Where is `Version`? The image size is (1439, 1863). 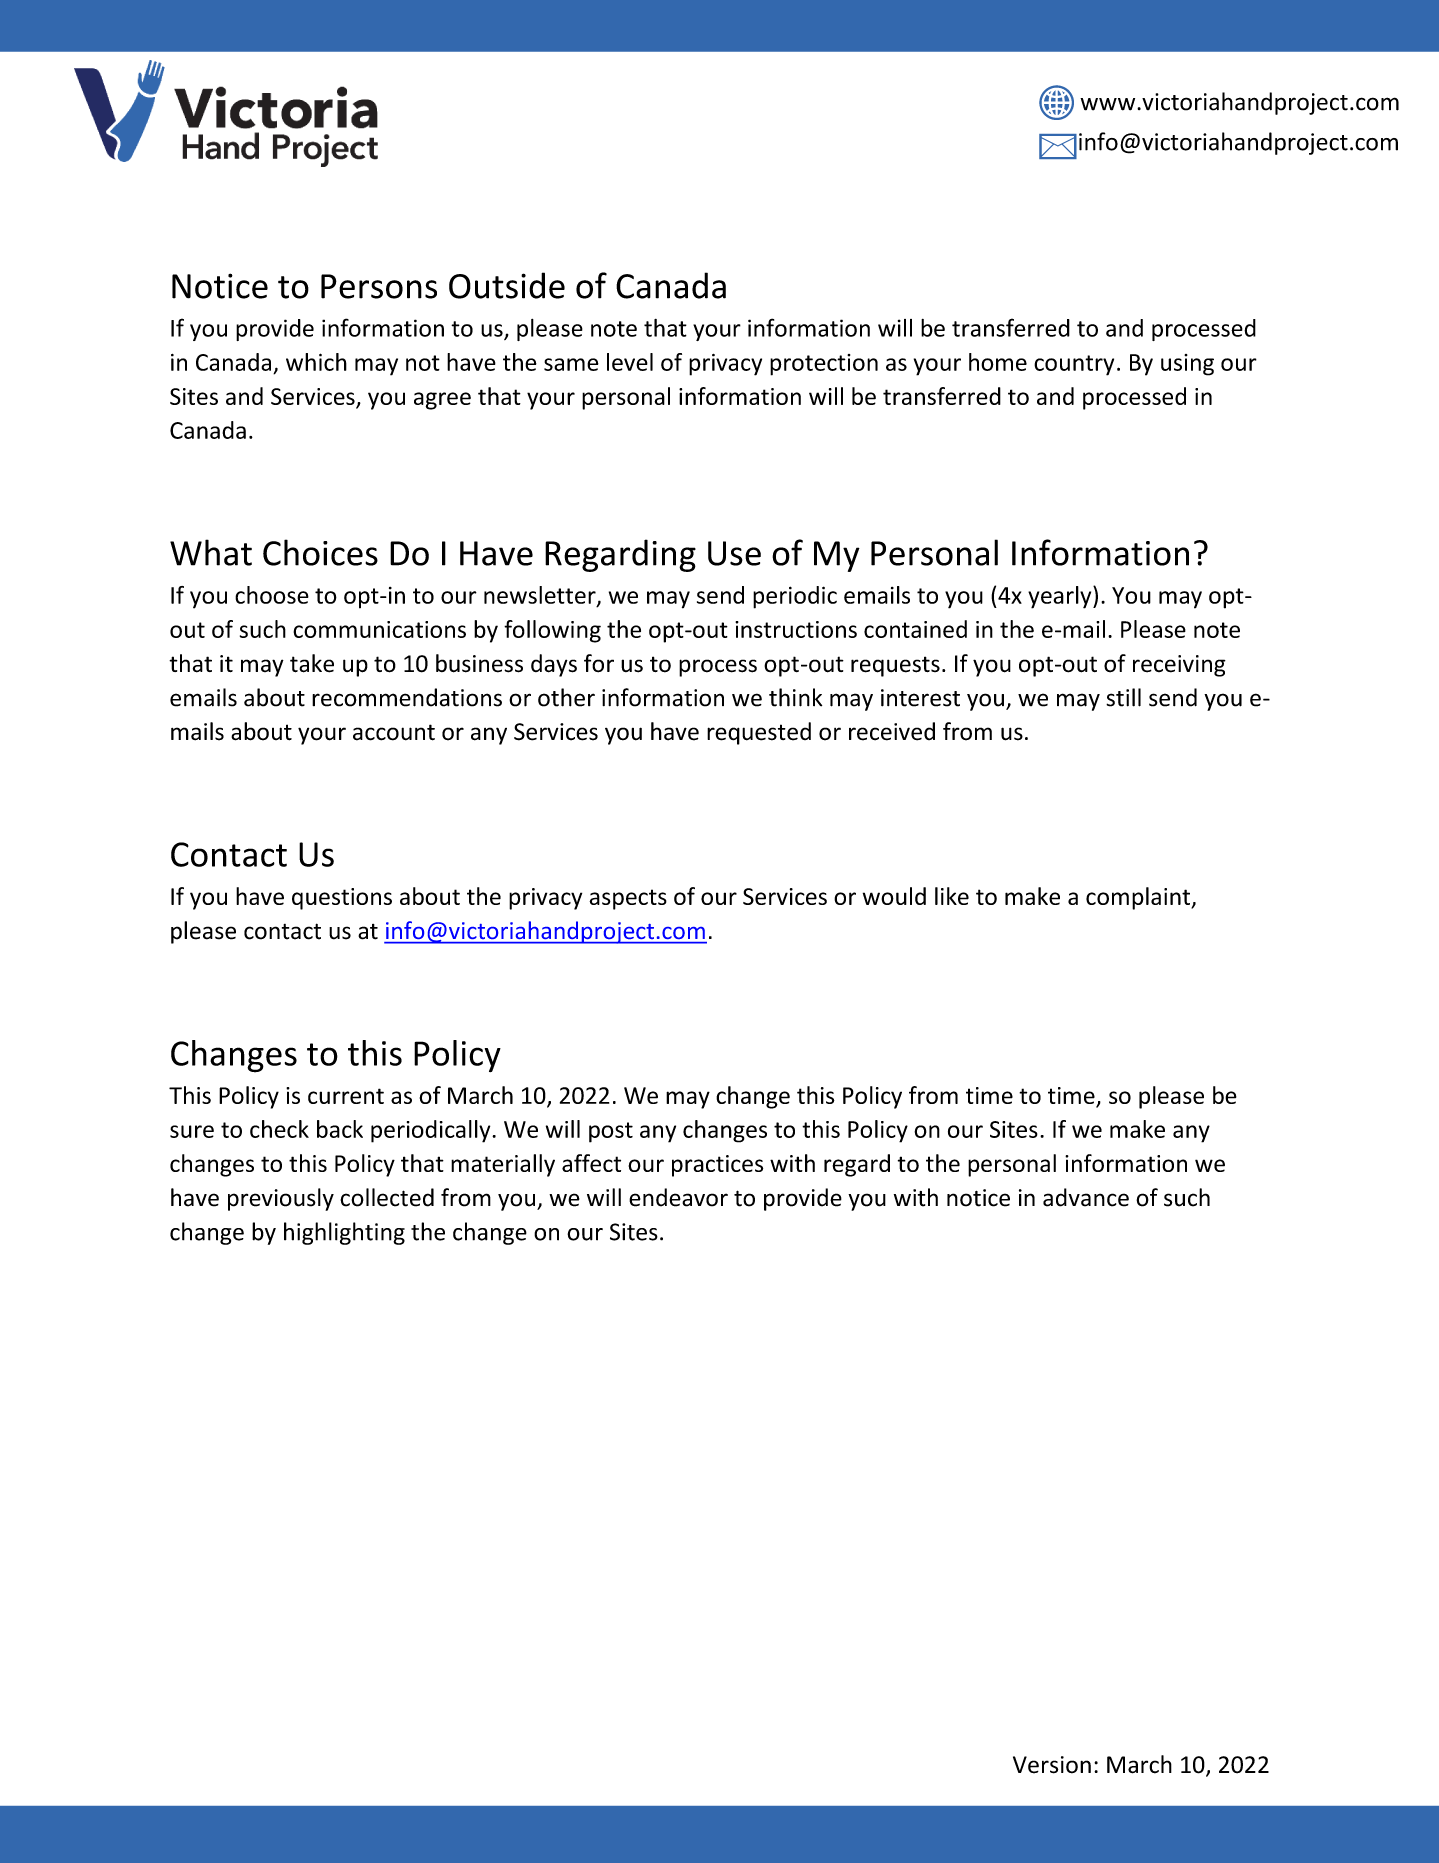 Version is located at coordinates (1052, 1765).
